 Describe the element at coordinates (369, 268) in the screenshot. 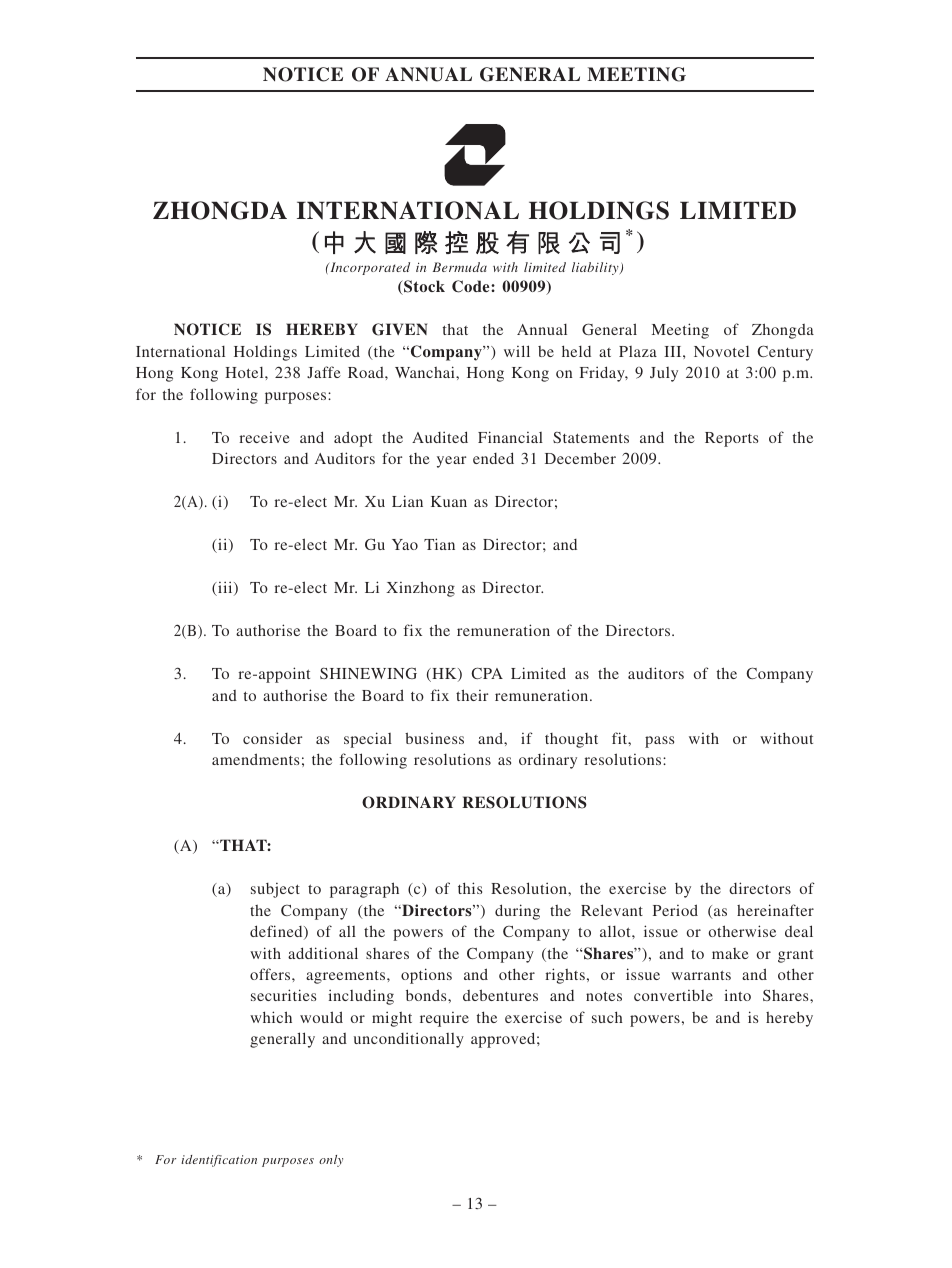

I see `Incorporated` at that location.
